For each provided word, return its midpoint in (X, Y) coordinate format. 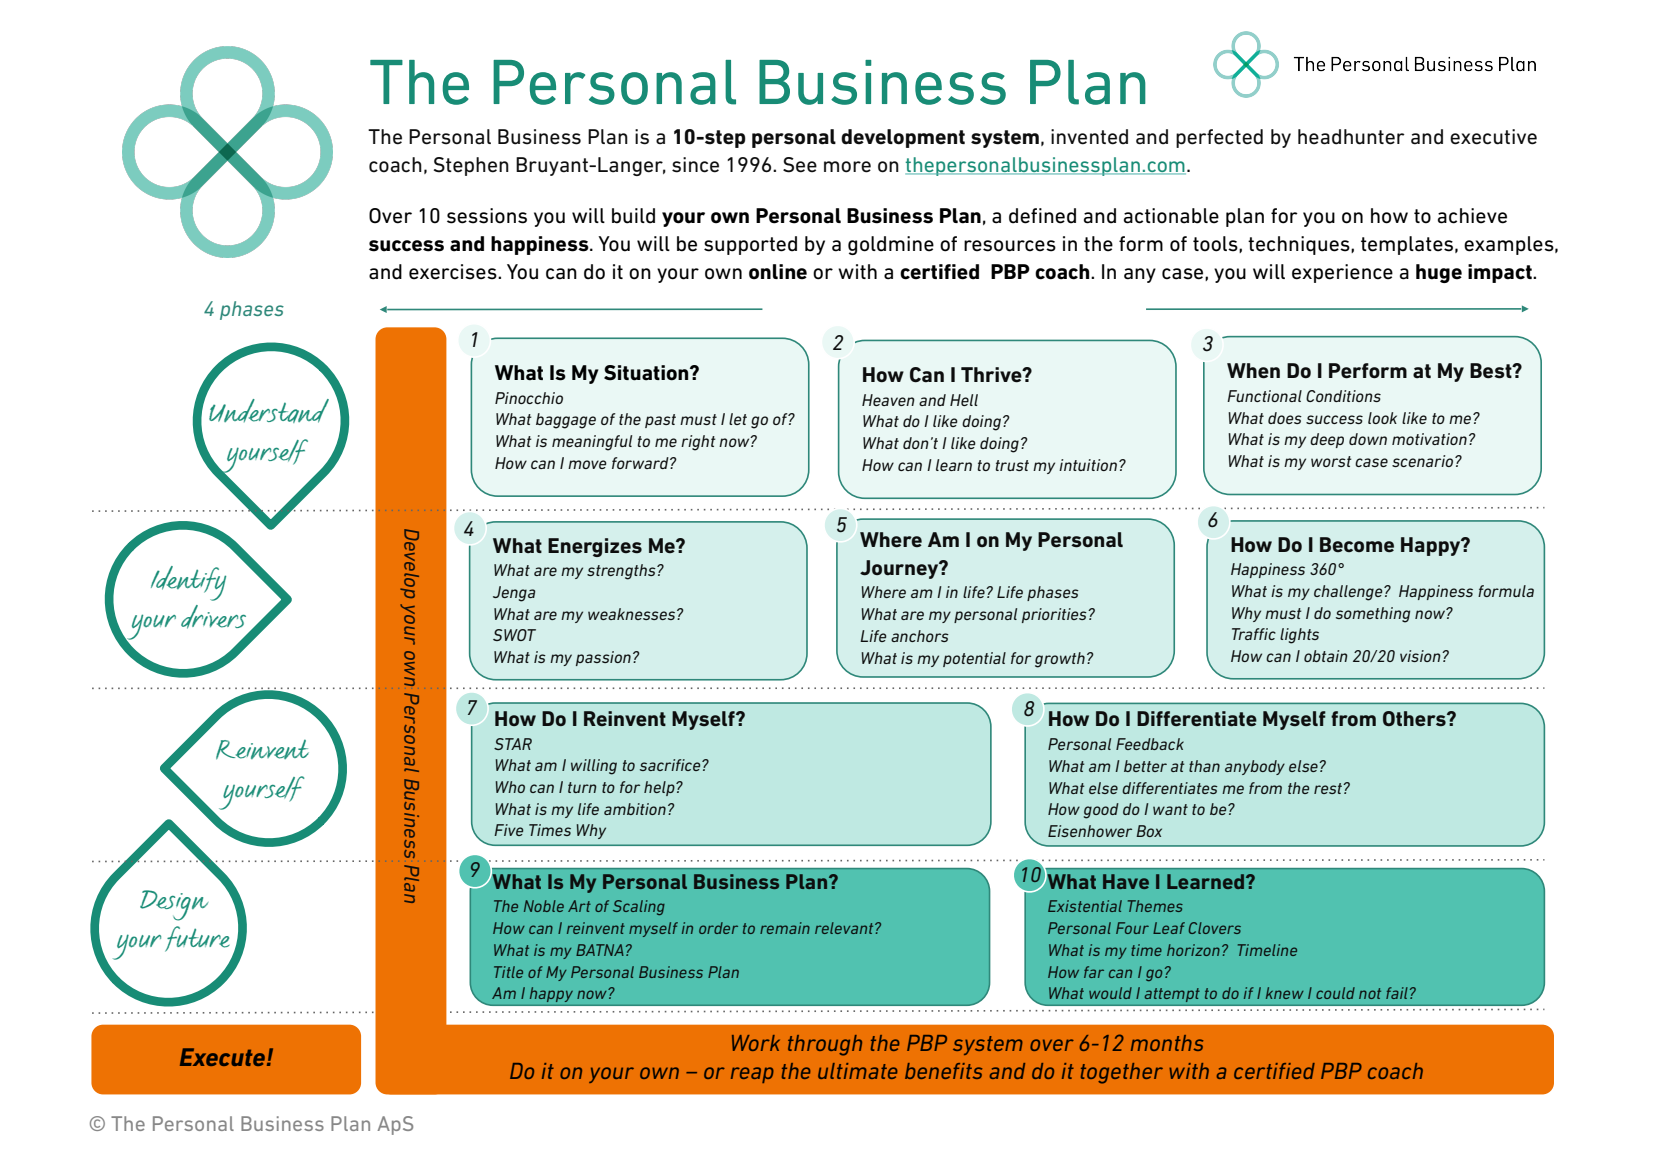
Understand (269, 411)
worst (1331, 461)
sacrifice (671, 765)
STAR (513, 744)
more (847, 167)
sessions (487, 216)
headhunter (1351, 137)
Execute (222, 1057)
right (698, 443)
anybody (1255, 767)
